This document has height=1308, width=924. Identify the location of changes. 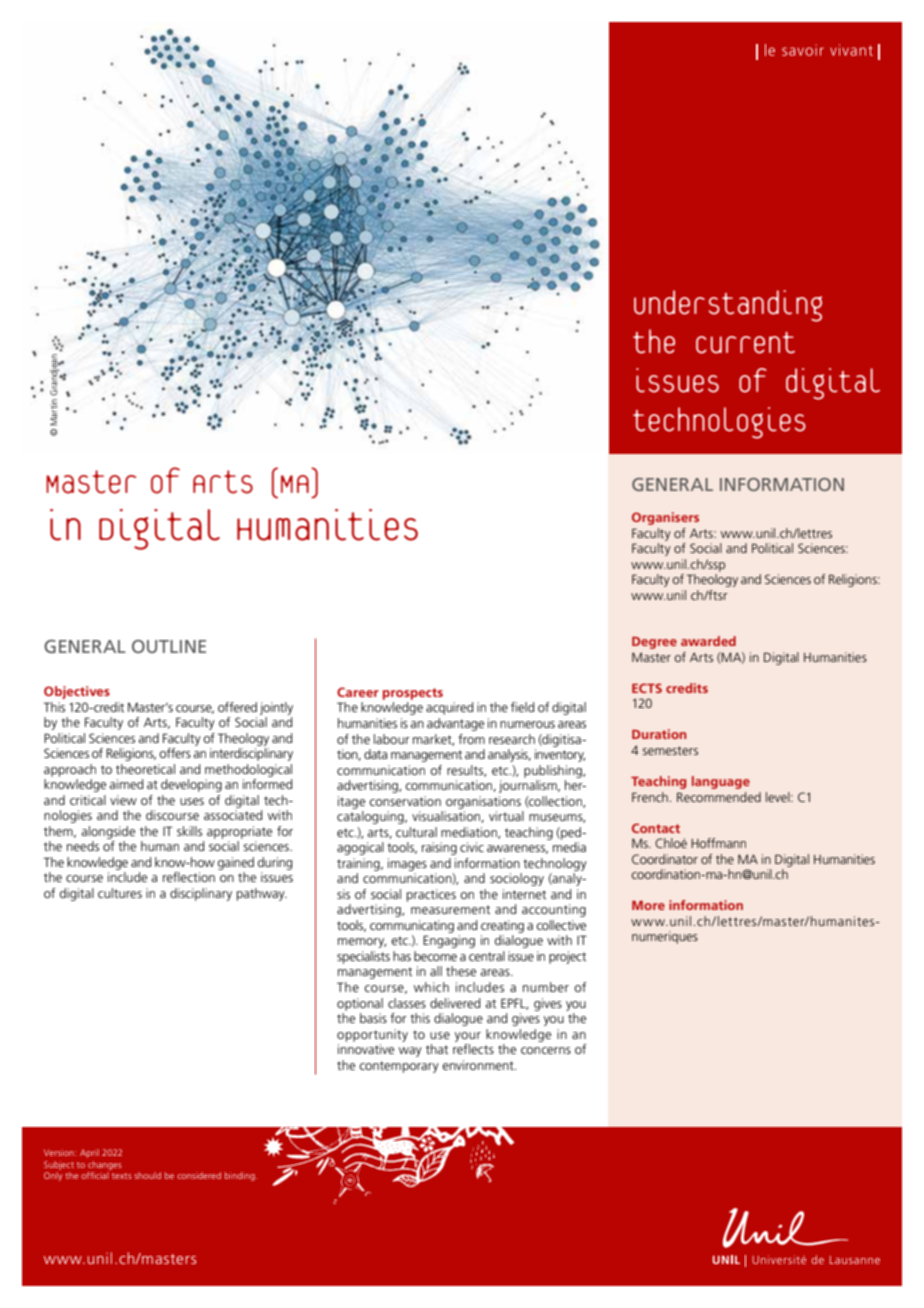
(105, 1165).
